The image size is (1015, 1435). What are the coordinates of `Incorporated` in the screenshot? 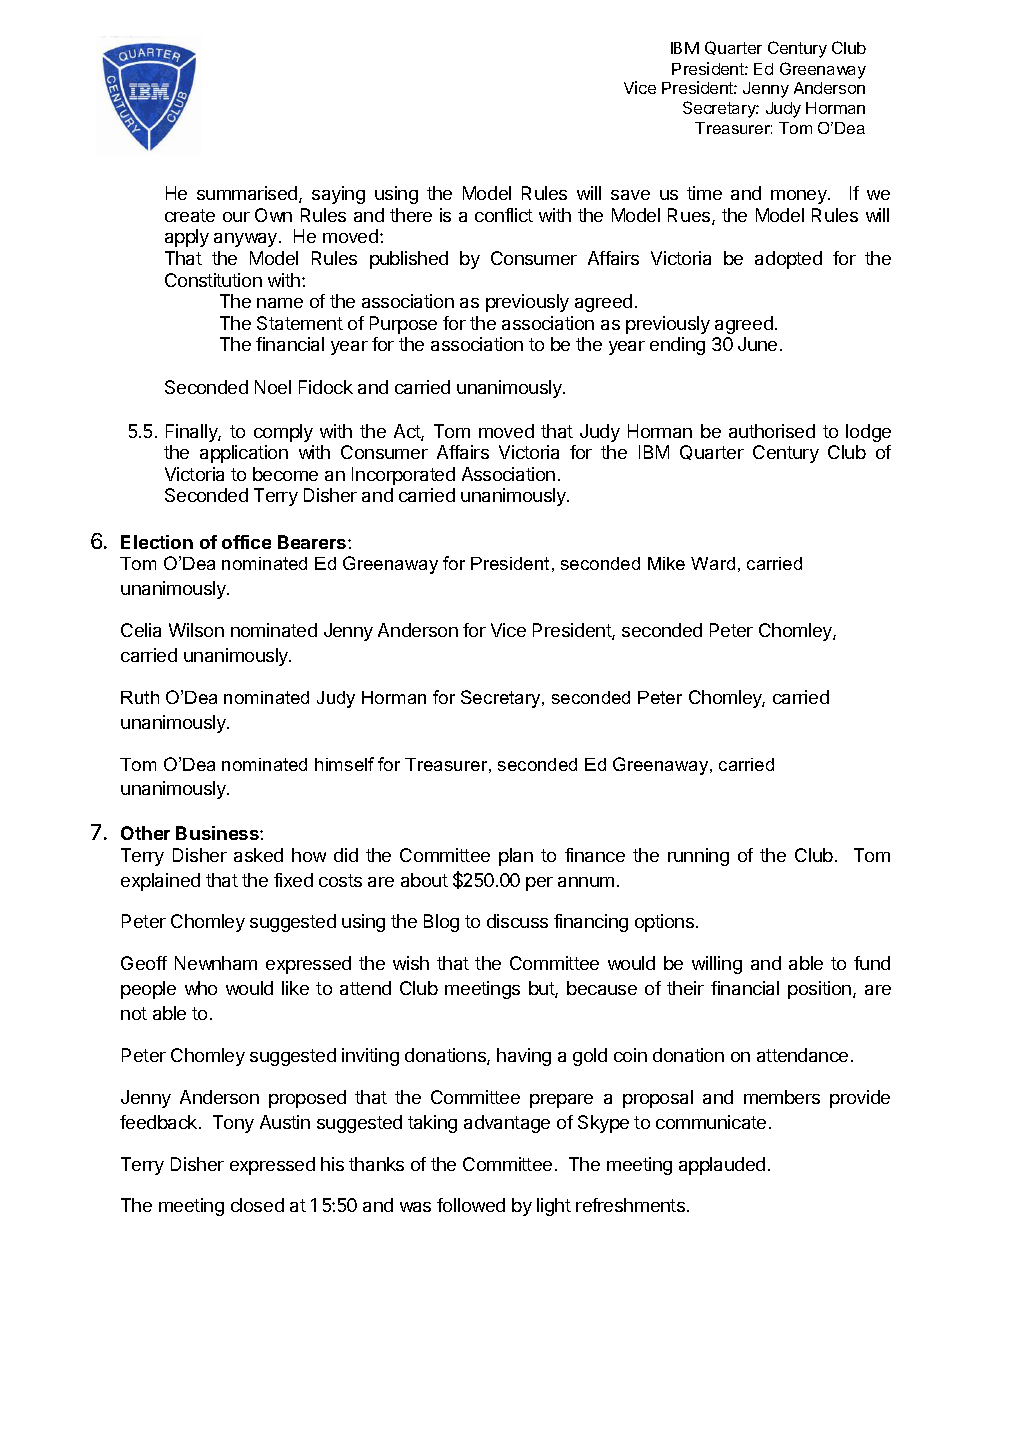 It's located at (403, 476).
